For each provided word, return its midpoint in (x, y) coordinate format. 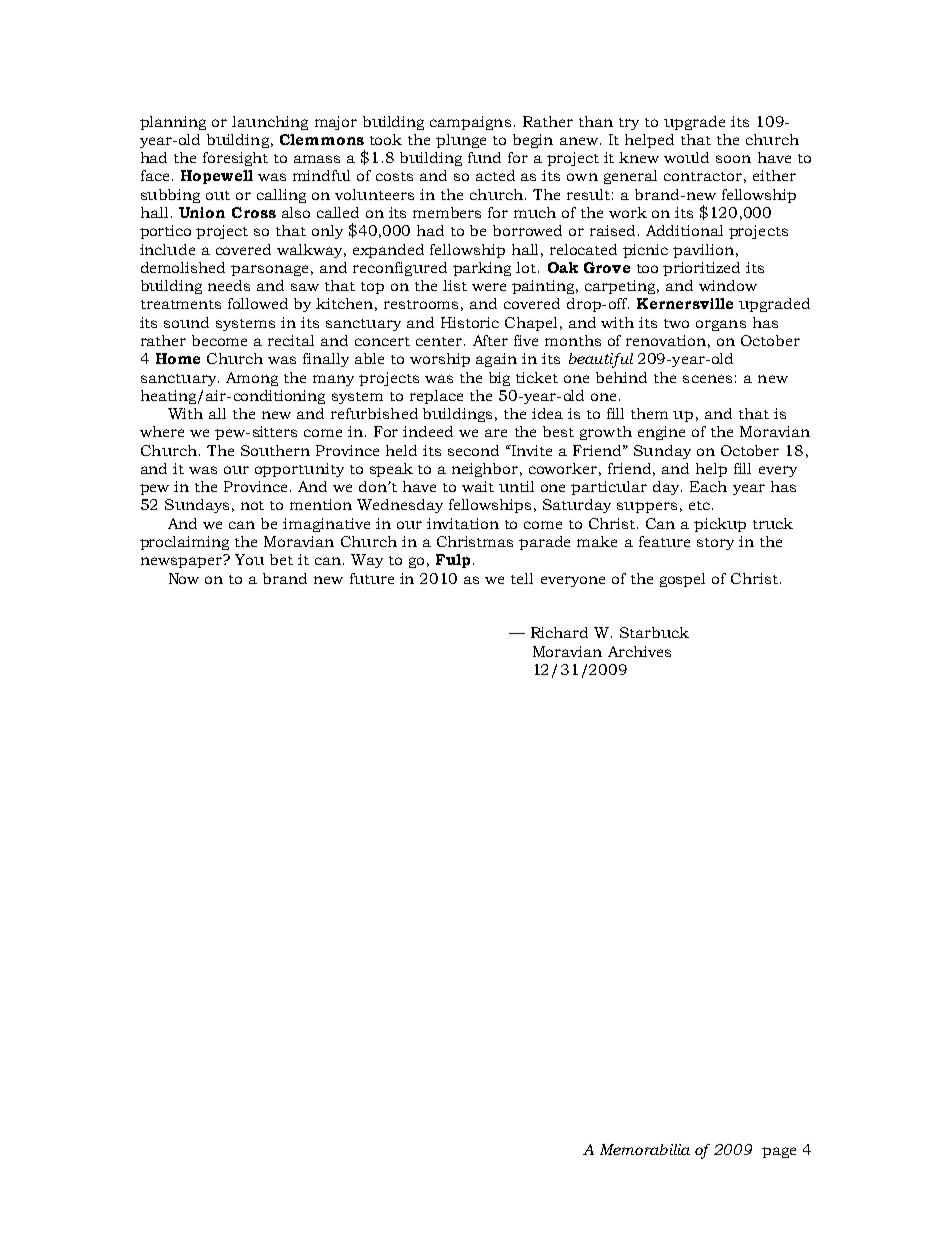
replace (436, 397)
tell (522, 578)
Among (252, 379)
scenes (707, 379)
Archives (639, 651)
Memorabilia (645, 1149)
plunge (461, 141)
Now (184, 578)
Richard (559, 632)
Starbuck (654, 632)
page (779, 1152)
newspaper (182, 561)
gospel (682, 580)
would (686, 157)
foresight (235, 159)
